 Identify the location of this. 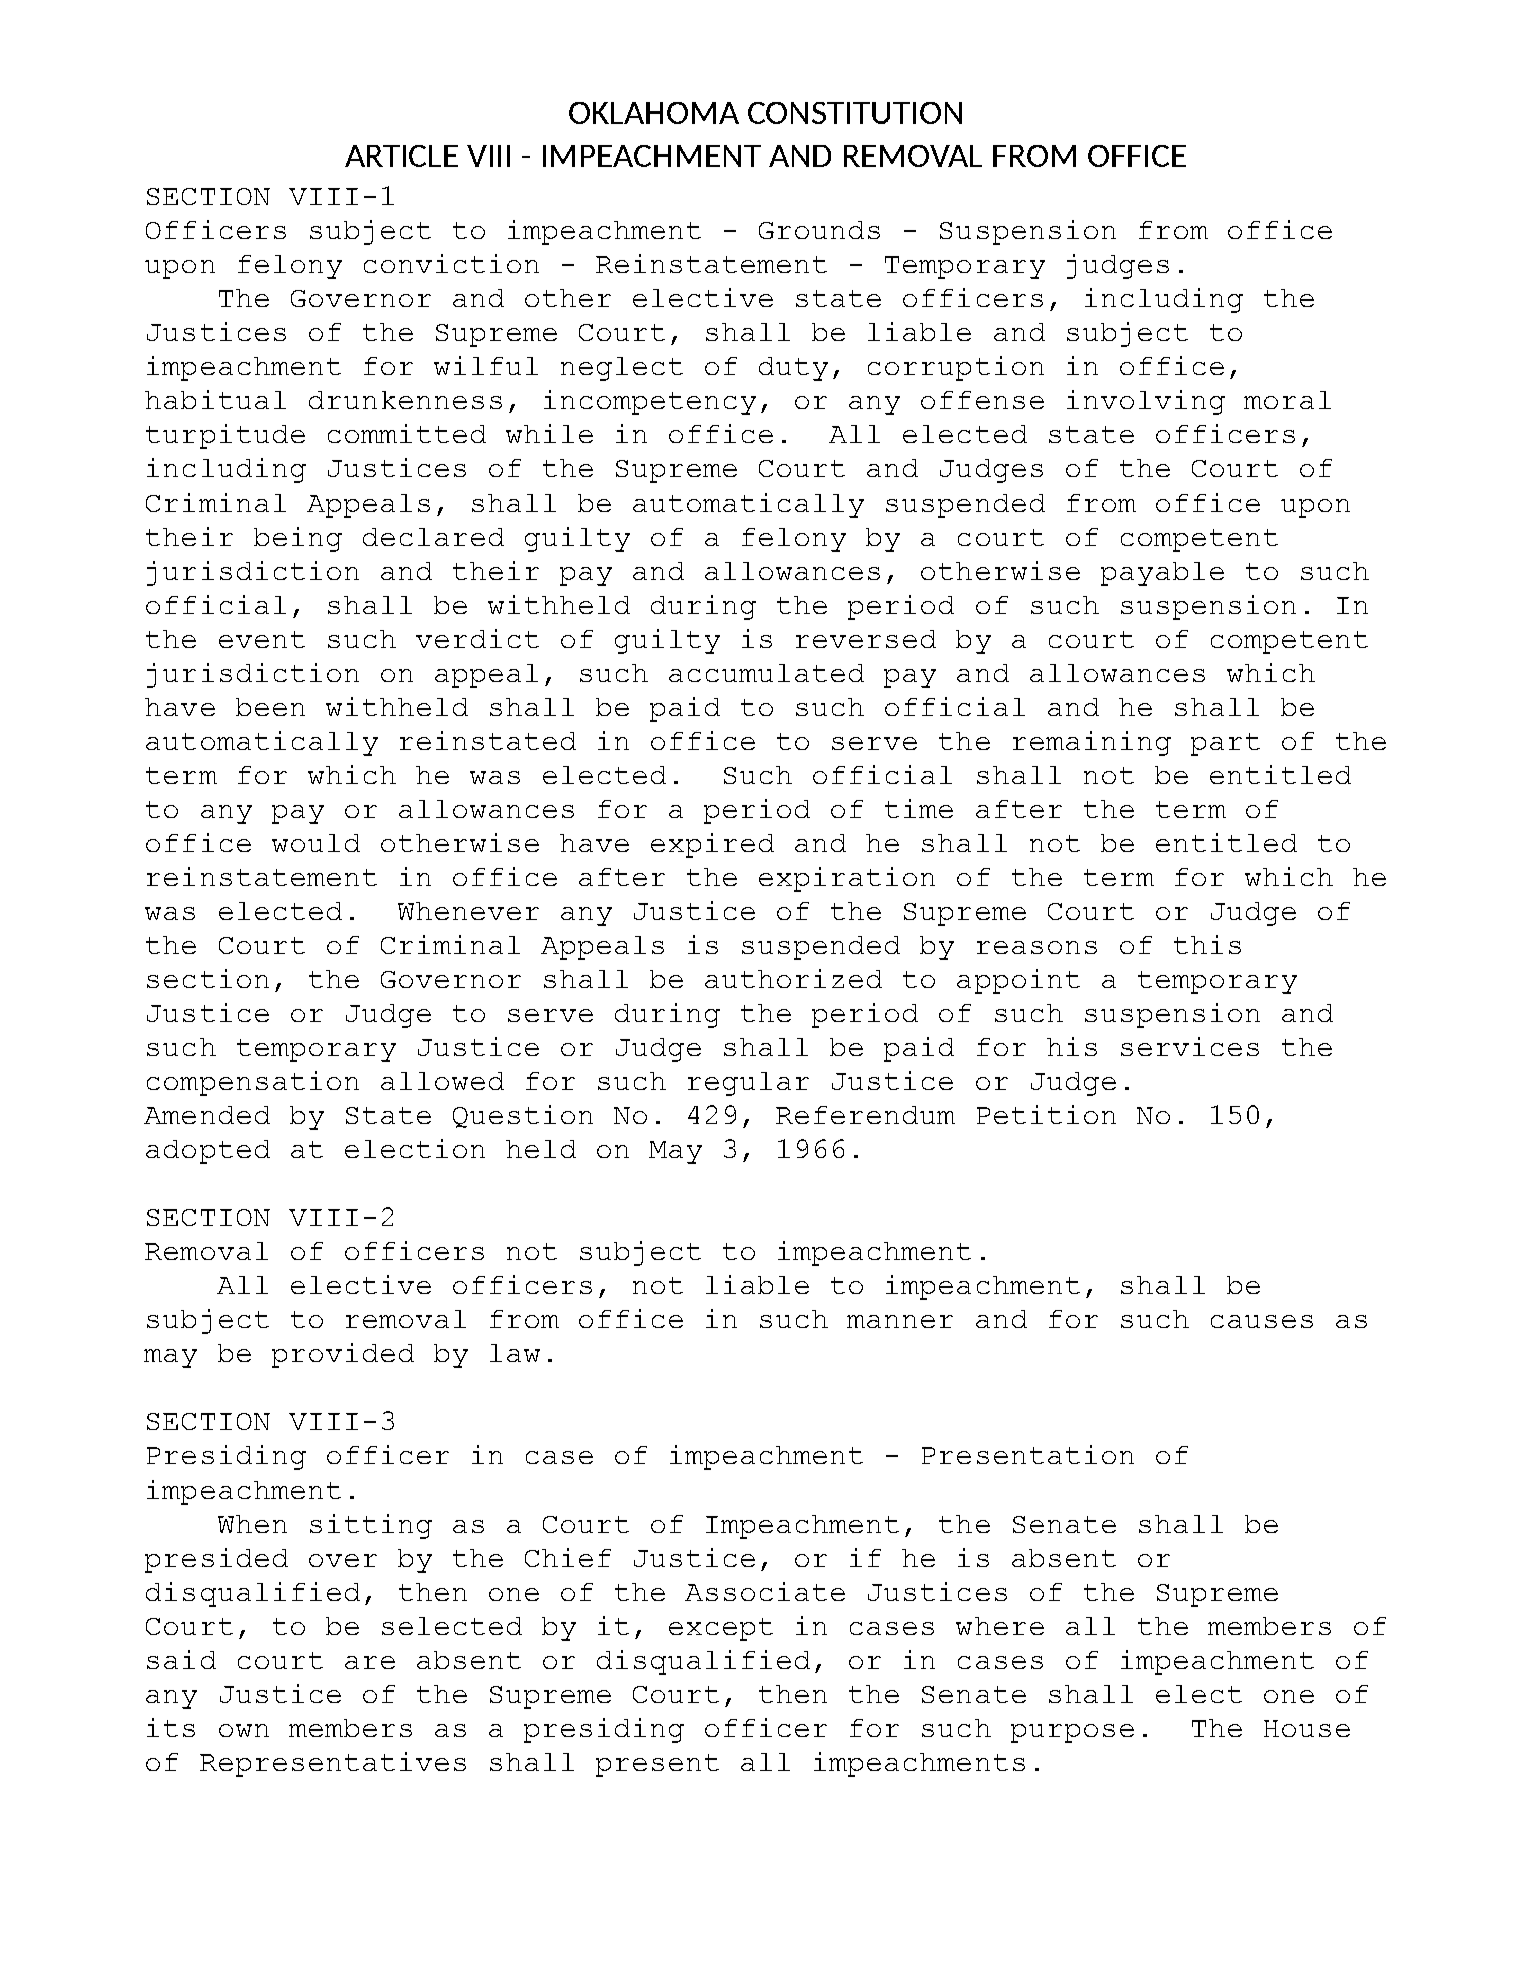
(1207, 944).
